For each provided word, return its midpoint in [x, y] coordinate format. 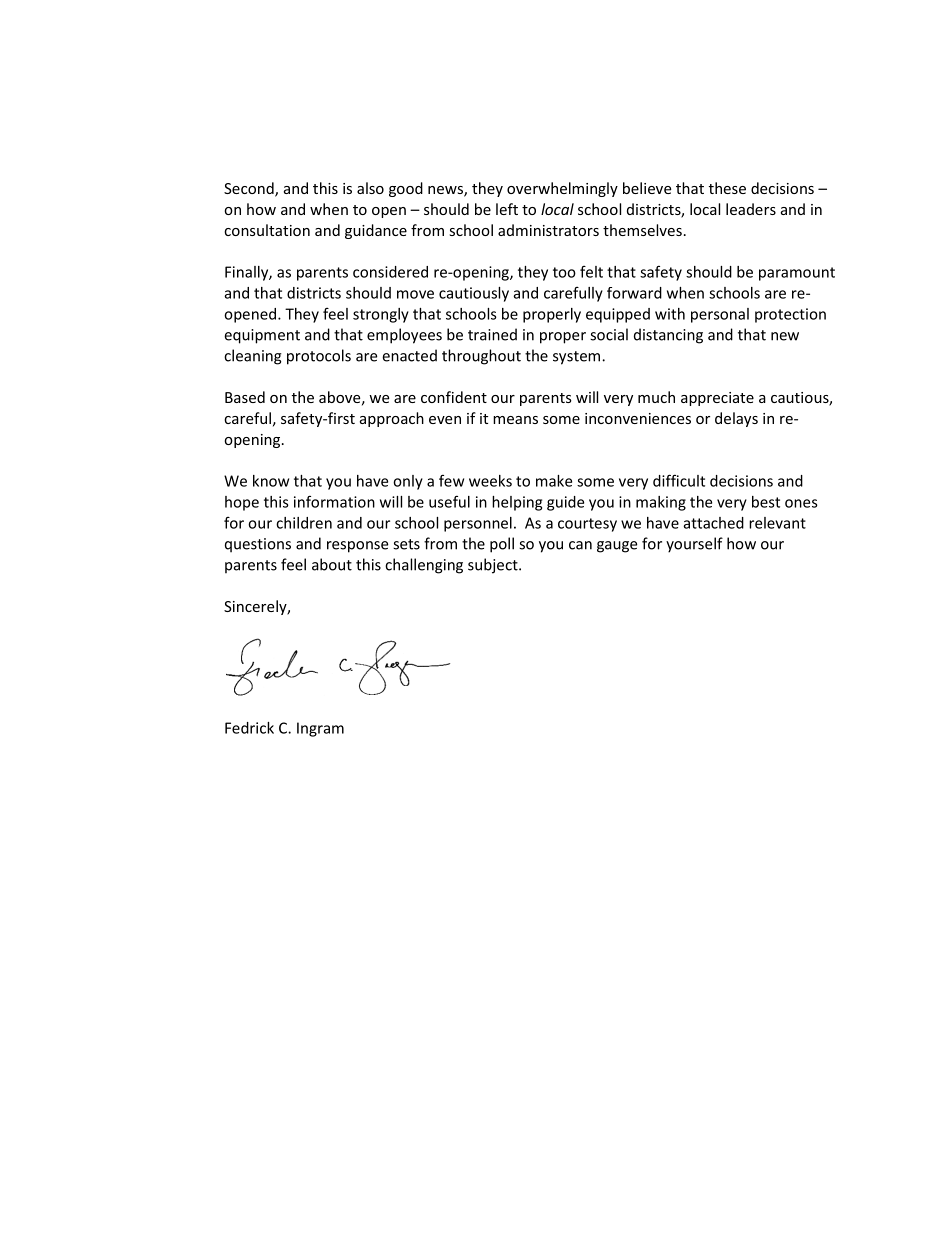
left [507, 209]
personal [720, 315]
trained [492, 334]
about [332, 564]
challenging [424, 566]
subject [494, 566]
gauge [617, 547]
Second [250, 189]
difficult [679, 480]
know [271, 481]
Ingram [320, 729]
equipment [262, 336]
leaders [751, 209]
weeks [490, 481]
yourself [694, 545]
